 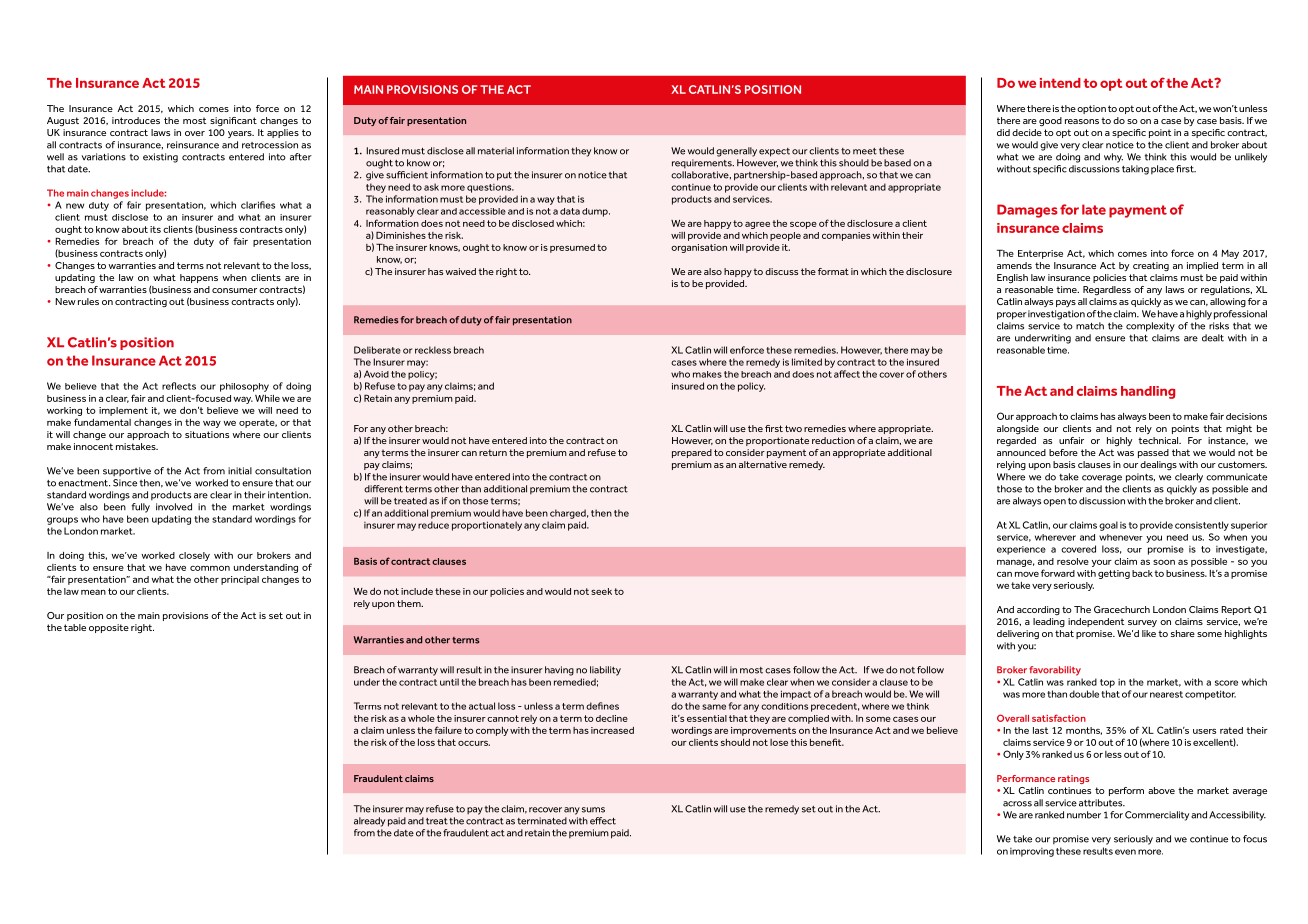 What do you see at coordinates (233, 121) in the screenshot?
I see `significant` at bounding box center [233, 121].
